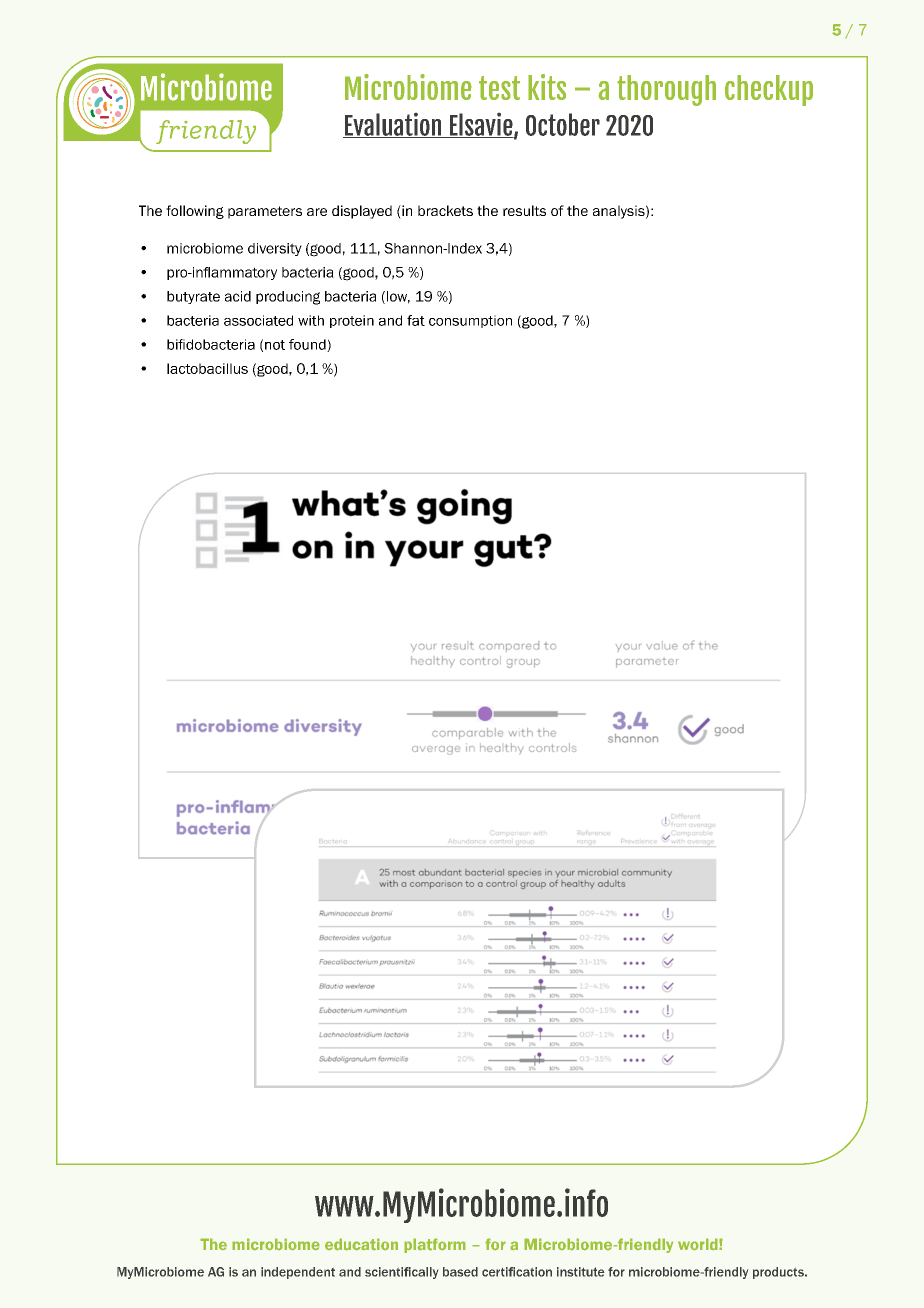  Describe the element at coordinates (580, 1272) in the page. I see `institute` at that location.
